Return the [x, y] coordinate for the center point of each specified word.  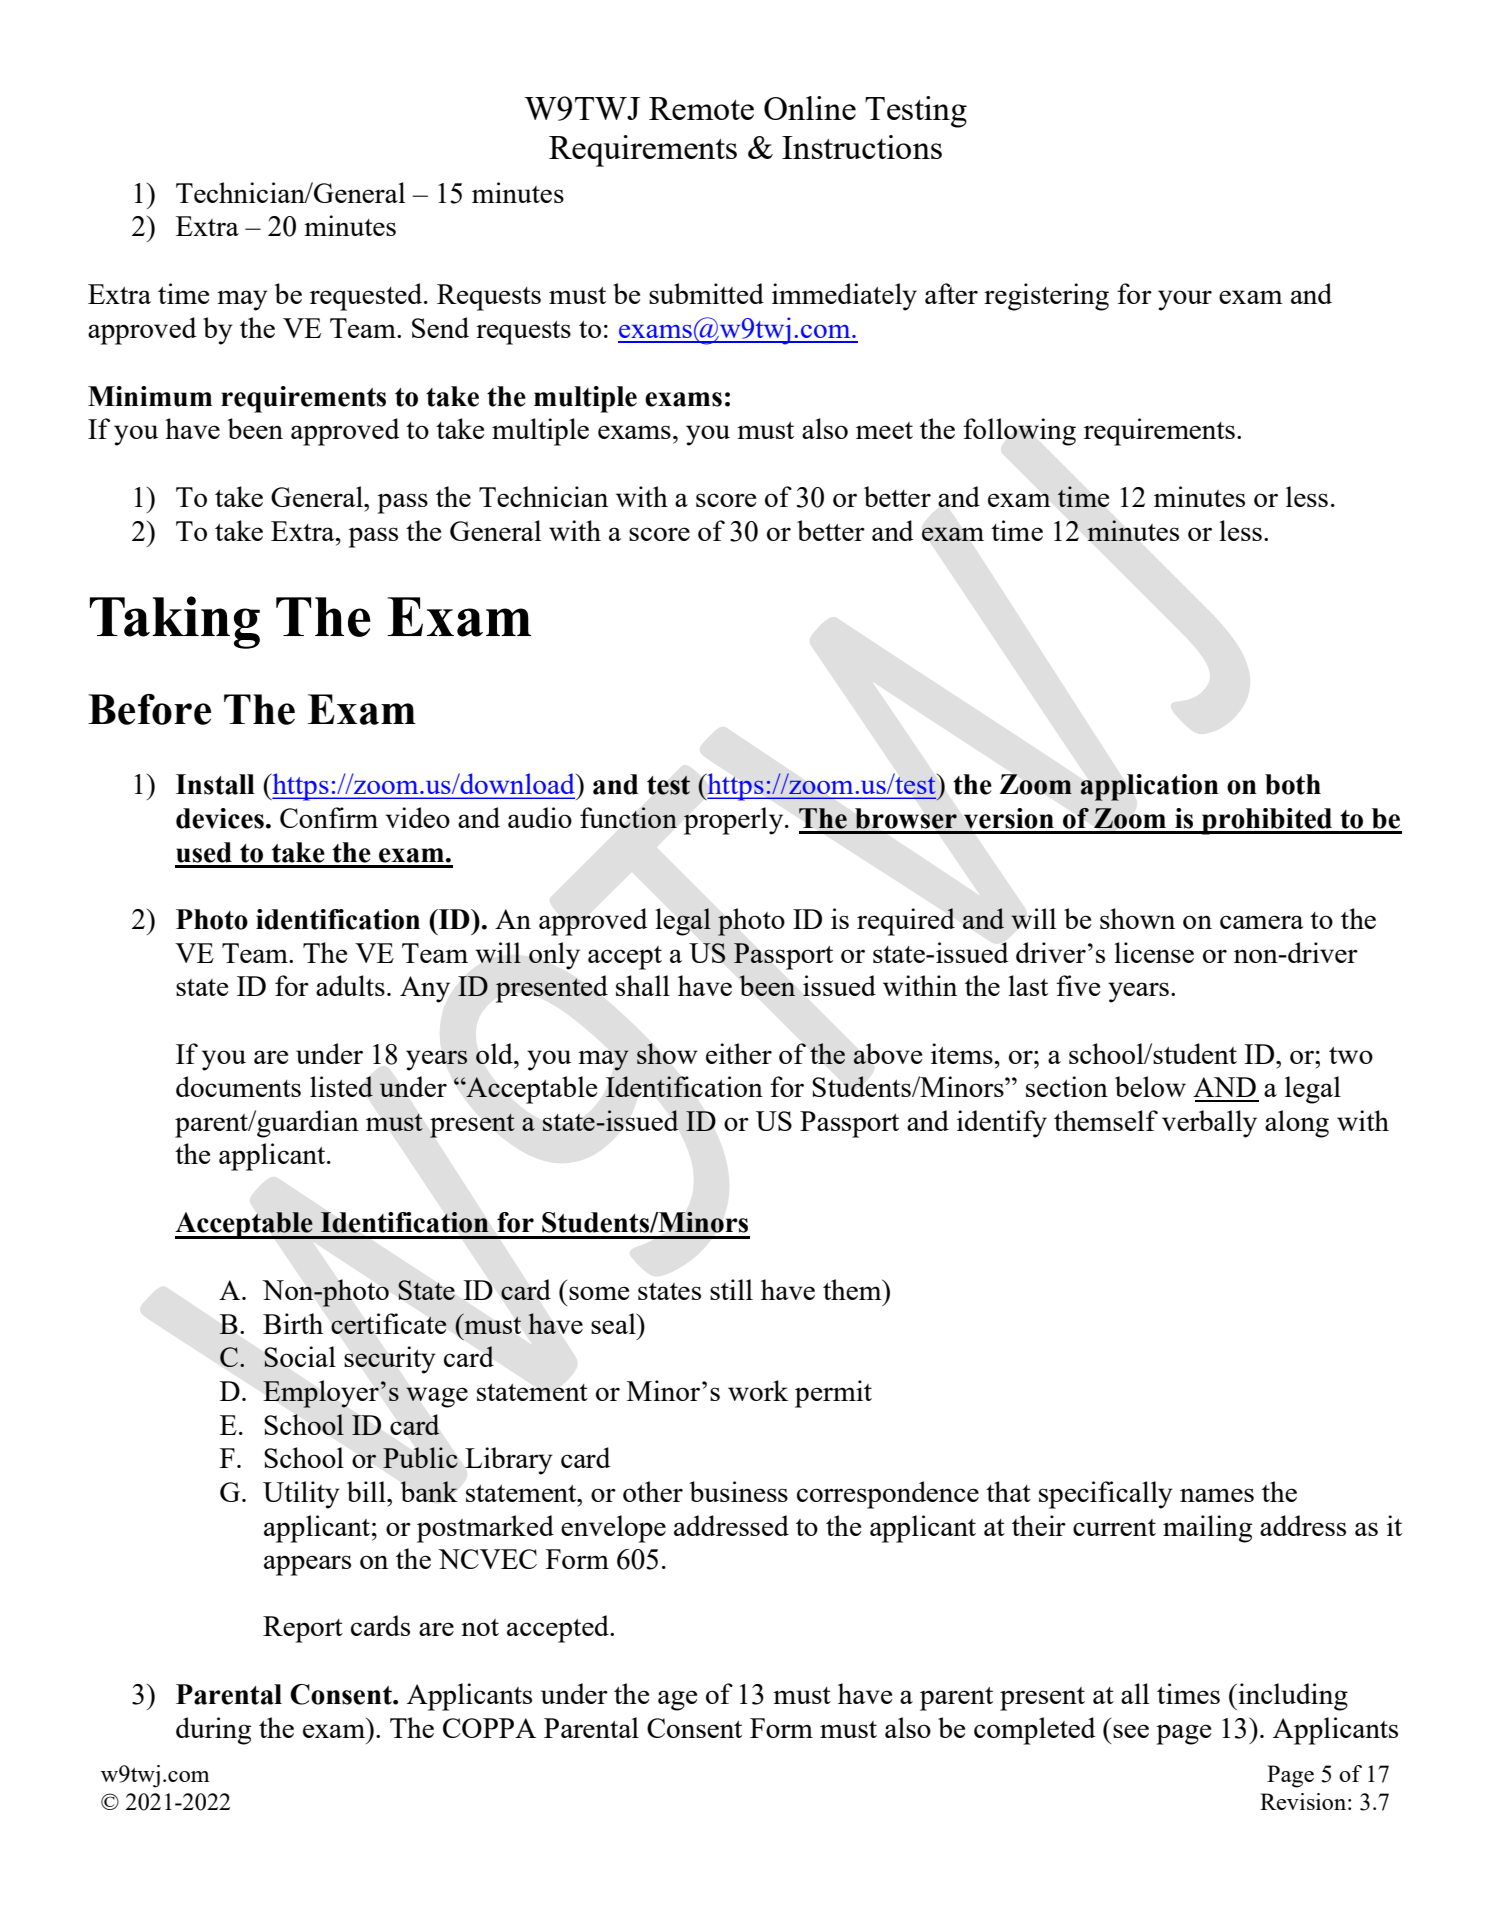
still [731, 1289]
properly [735, 821]
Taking [175, 622]
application [1149, 787]
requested [367, 297]
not [480, 1627]
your [1185, 300]
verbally [1209, 1124]
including [1292, 1697]
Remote [701, 108]
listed [341, 1086]
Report [303, 1629]
